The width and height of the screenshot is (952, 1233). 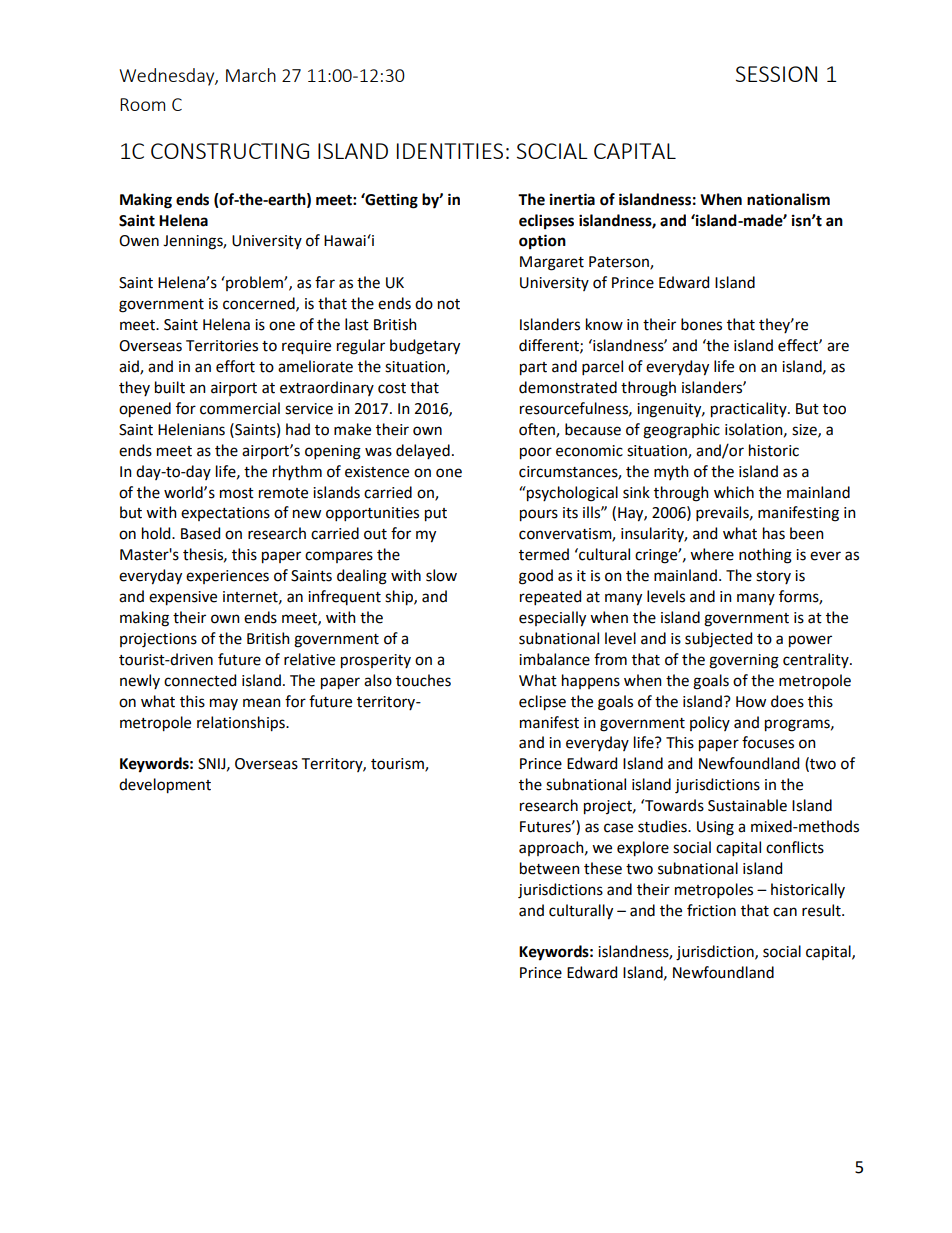 I want to click on between, so click(x=550, y=868).
